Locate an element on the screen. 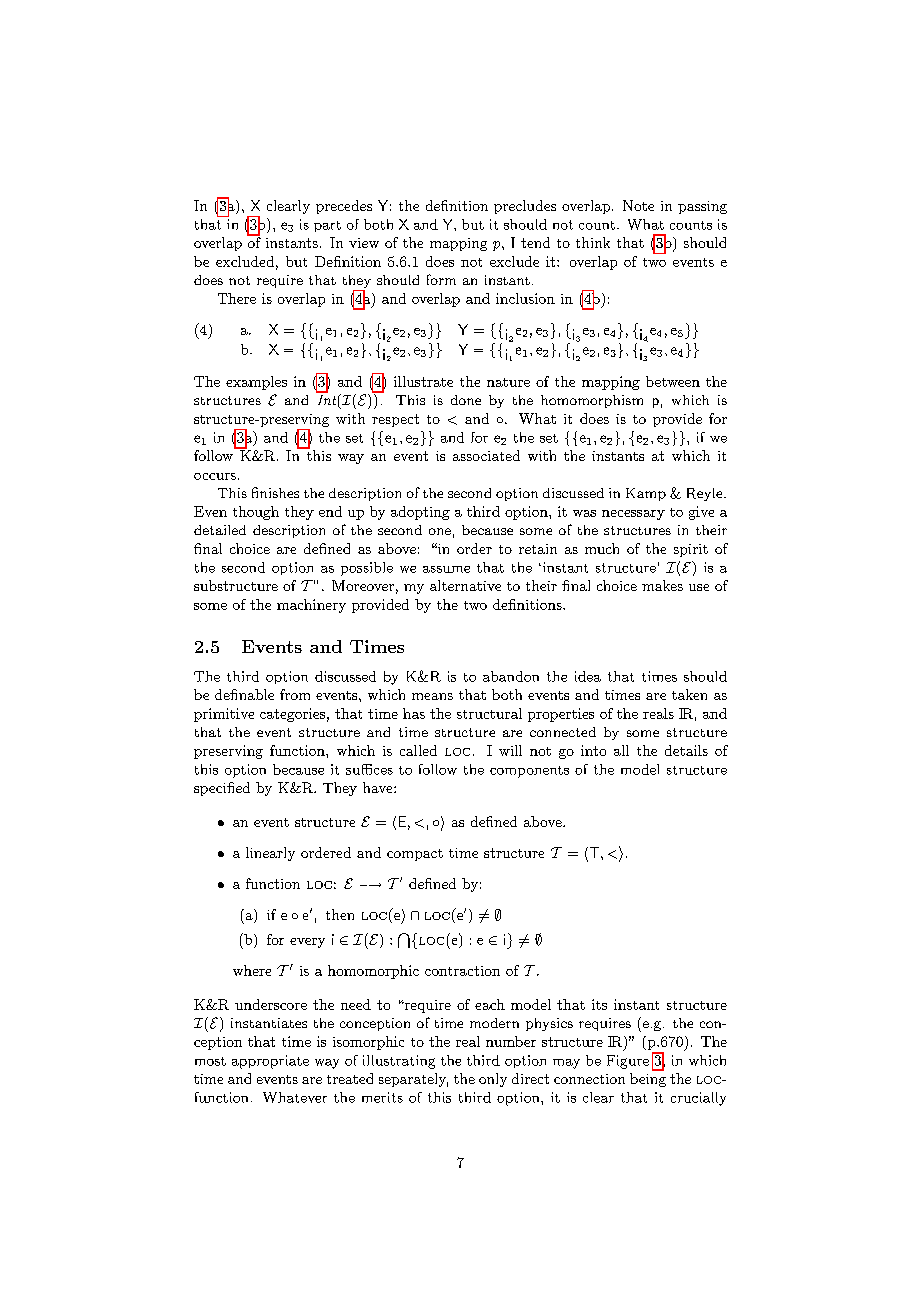 This screenshot has height=1308, width=924. means is located at coordinates (432, 696).
